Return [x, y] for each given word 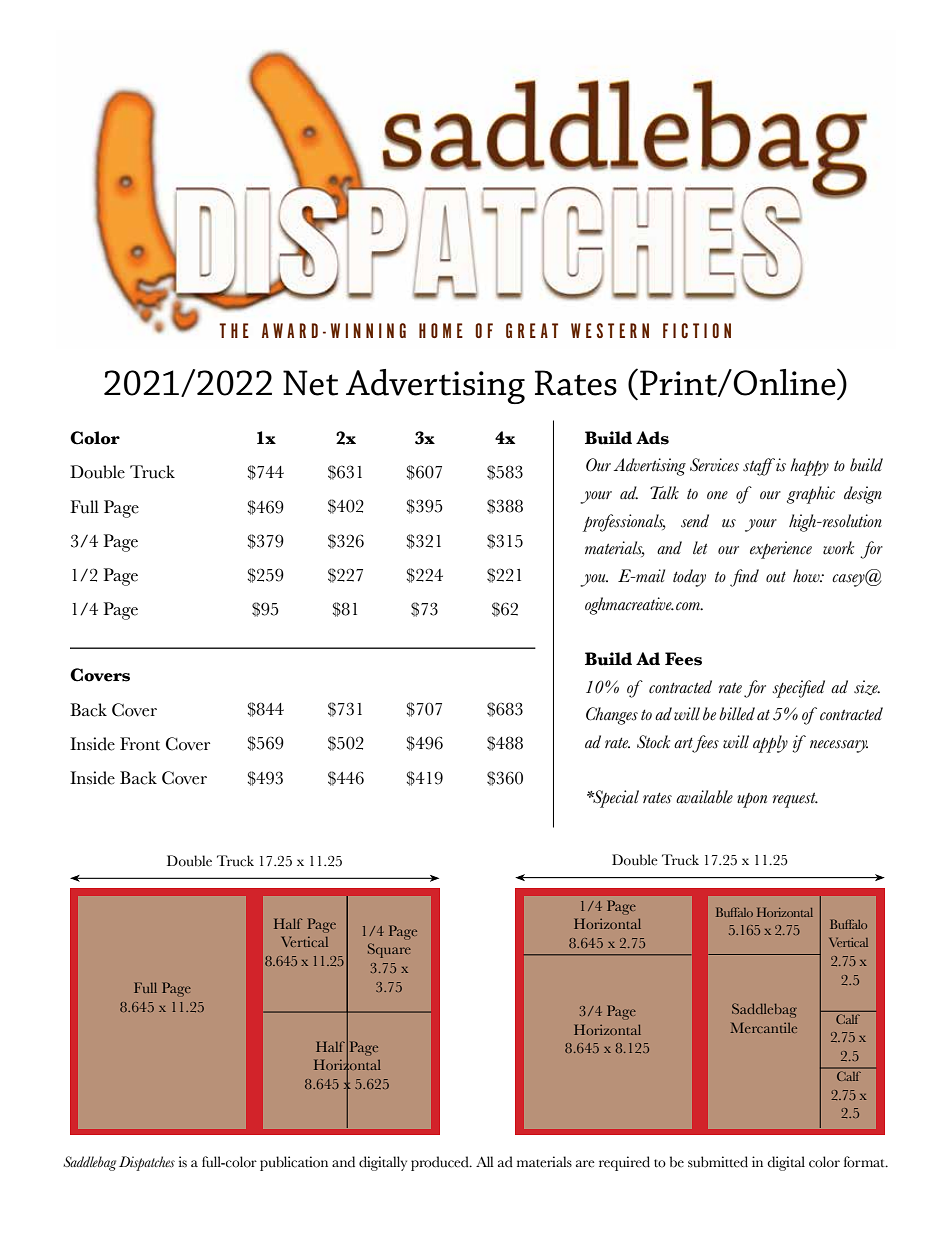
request [795, 800]
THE [234, 330]
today [689, 578]
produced [441, 1163]
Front [140, 744]
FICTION [697, 330]
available [704, 797]
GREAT [532, 330]
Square [389, 950]
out [776, 576]
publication [294, 1163]
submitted [718, 1162]
